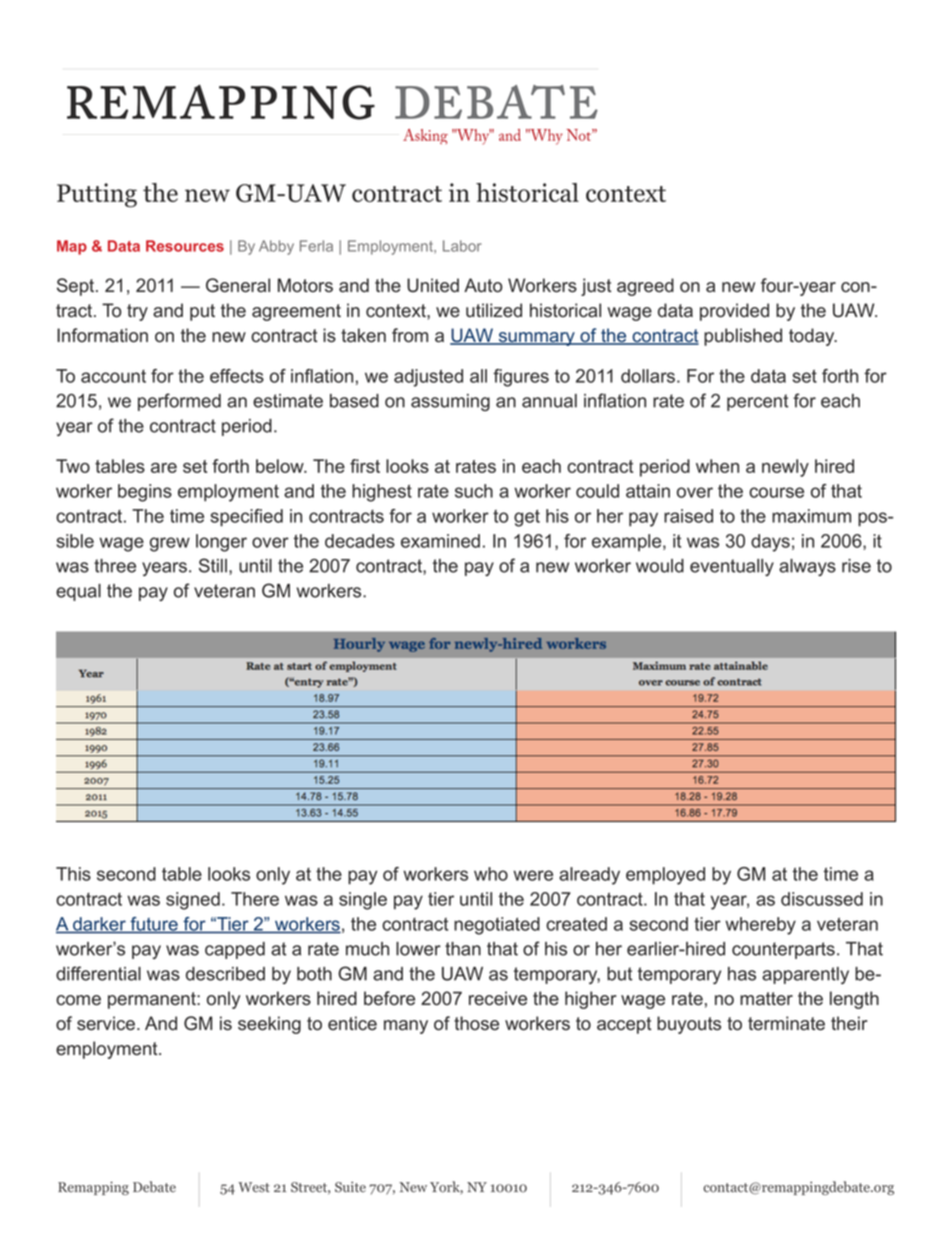 The image size is (952, 1233). I want to click on Suite, so click(350, 1187).
